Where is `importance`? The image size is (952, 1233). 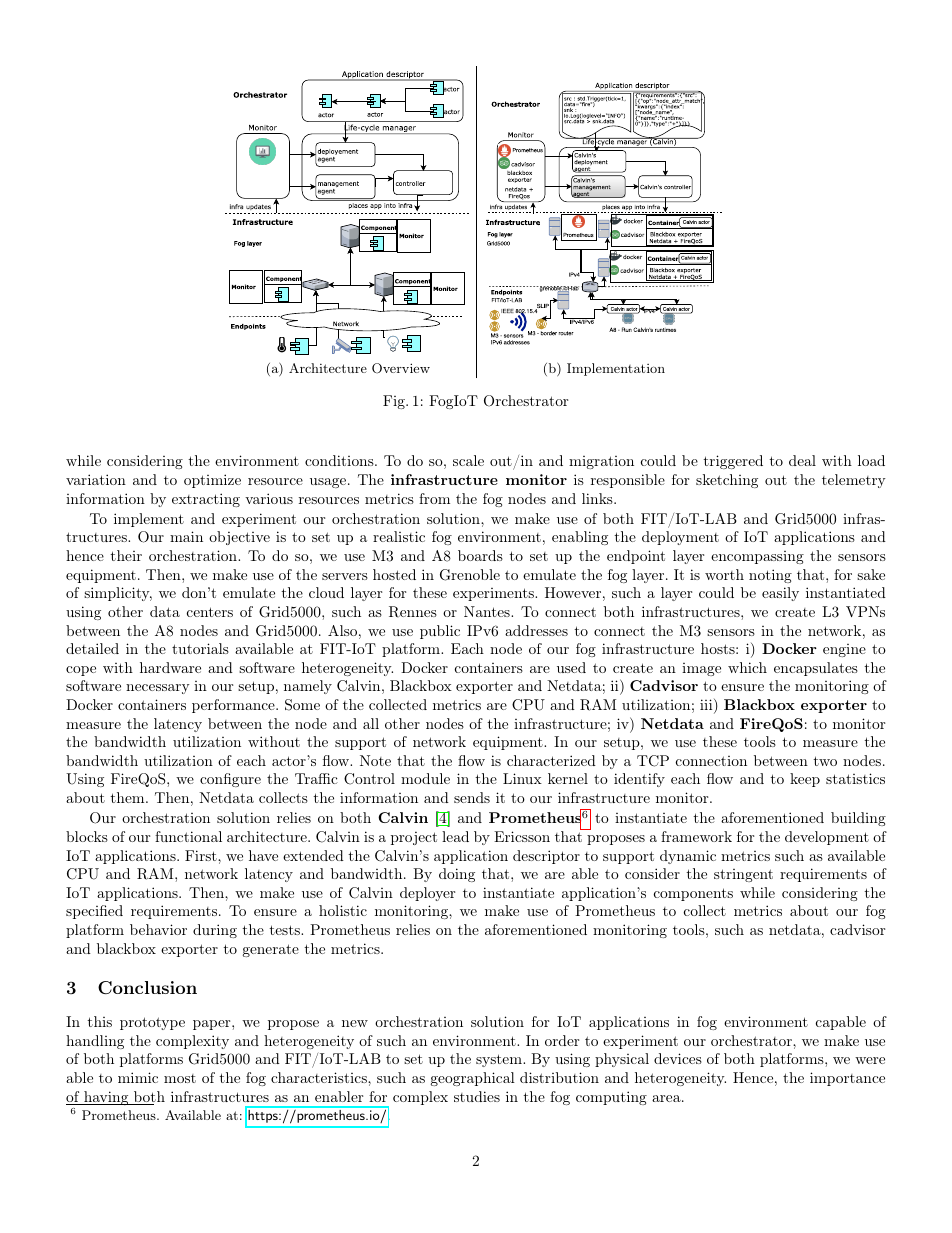
importance is located at coordinates (847, 1079).
